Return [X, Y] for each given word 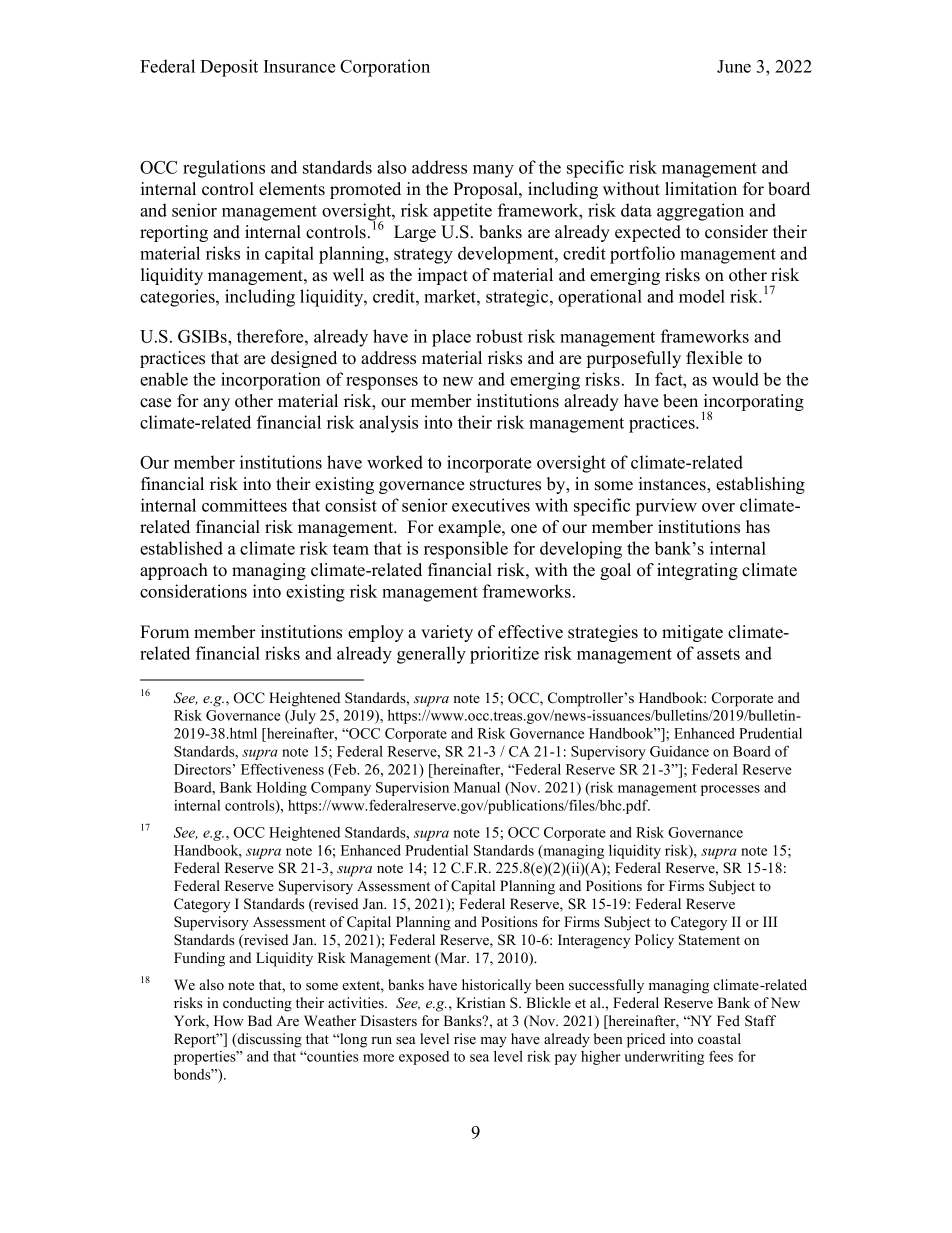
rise [465, 1038]
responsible [466, 550]
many [493, 171]
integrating [697, 571]
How [229, 1020]
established [181, 548]
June [734, 66]
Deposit [229, 68]
